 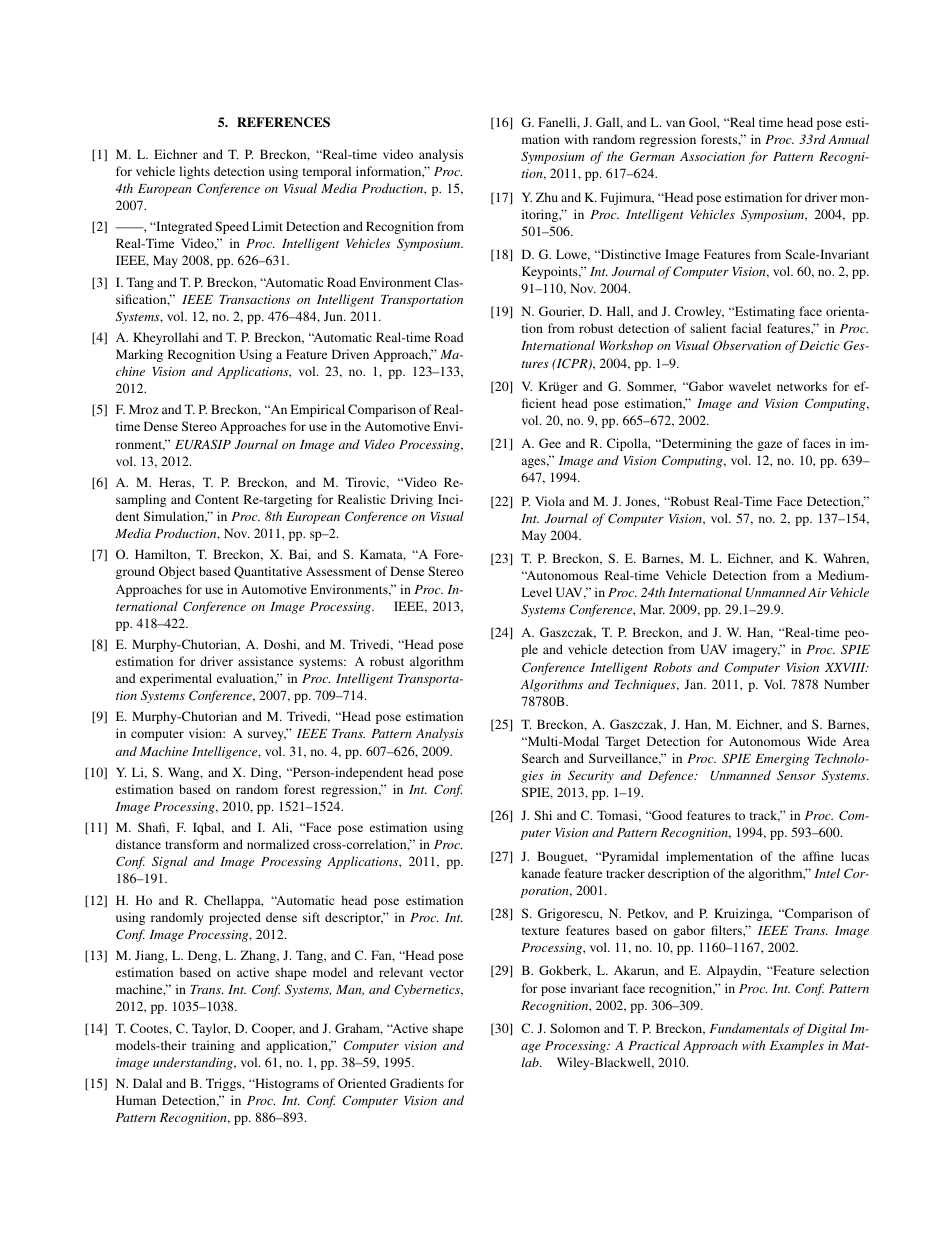 What do you see at coordinates (417, 1083) in the page?
I see `Gradients` at bounding box center [417, 1083].
